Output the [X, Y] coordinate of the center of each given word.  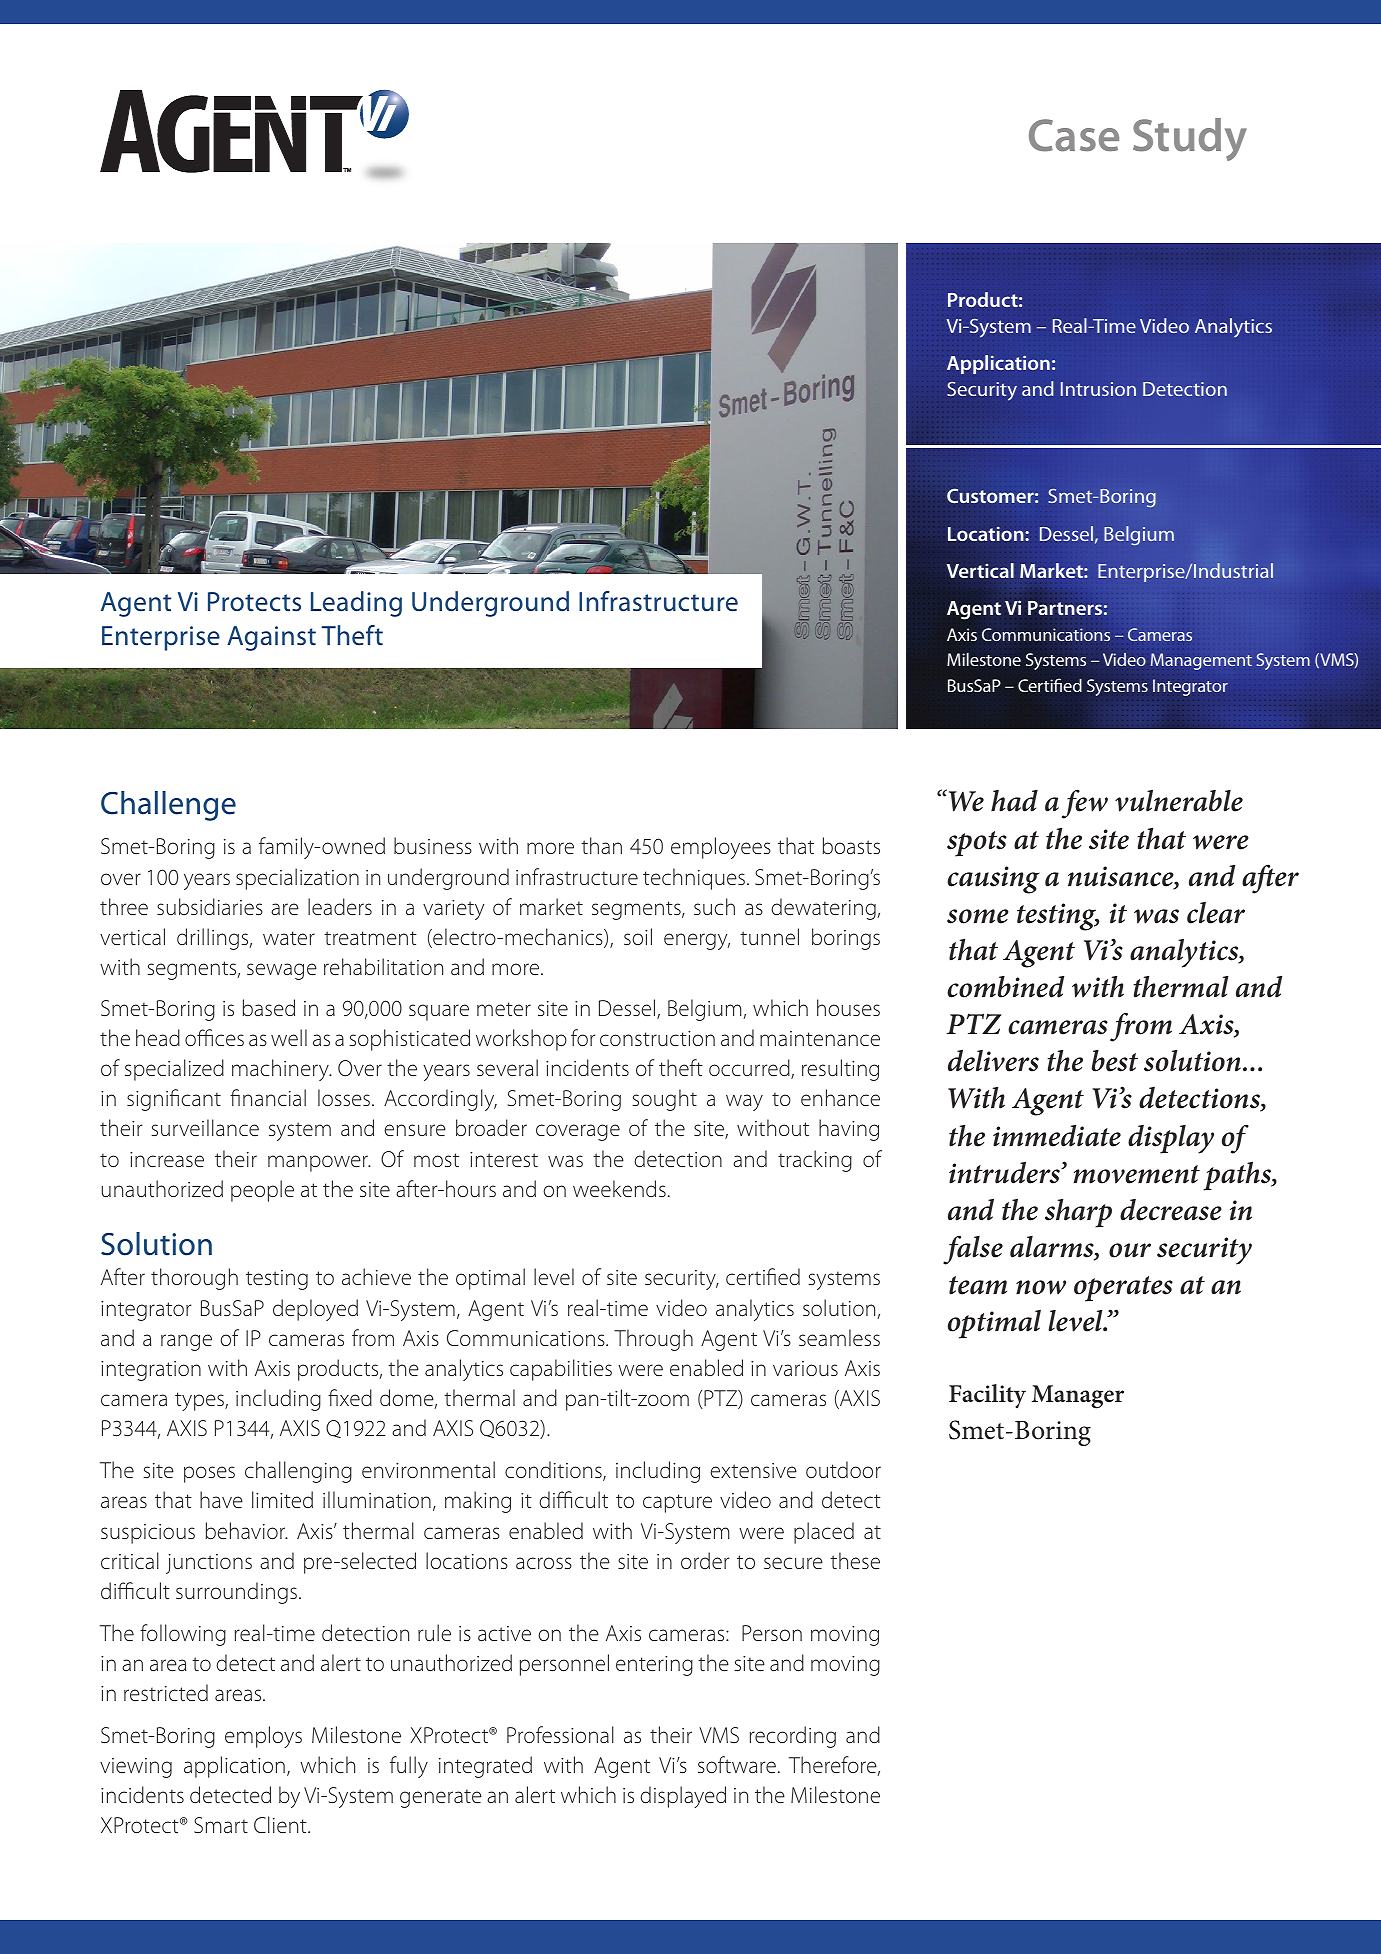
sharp [1078, 1213]
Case [1074, 135]
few [1085, 804]
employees [721, 848]
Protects [254, 602]
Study [1190, 139]
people [262, 1191]
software [737, 1764]
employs [263, 1737]
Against [271, 638]
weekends [619, 1188]
